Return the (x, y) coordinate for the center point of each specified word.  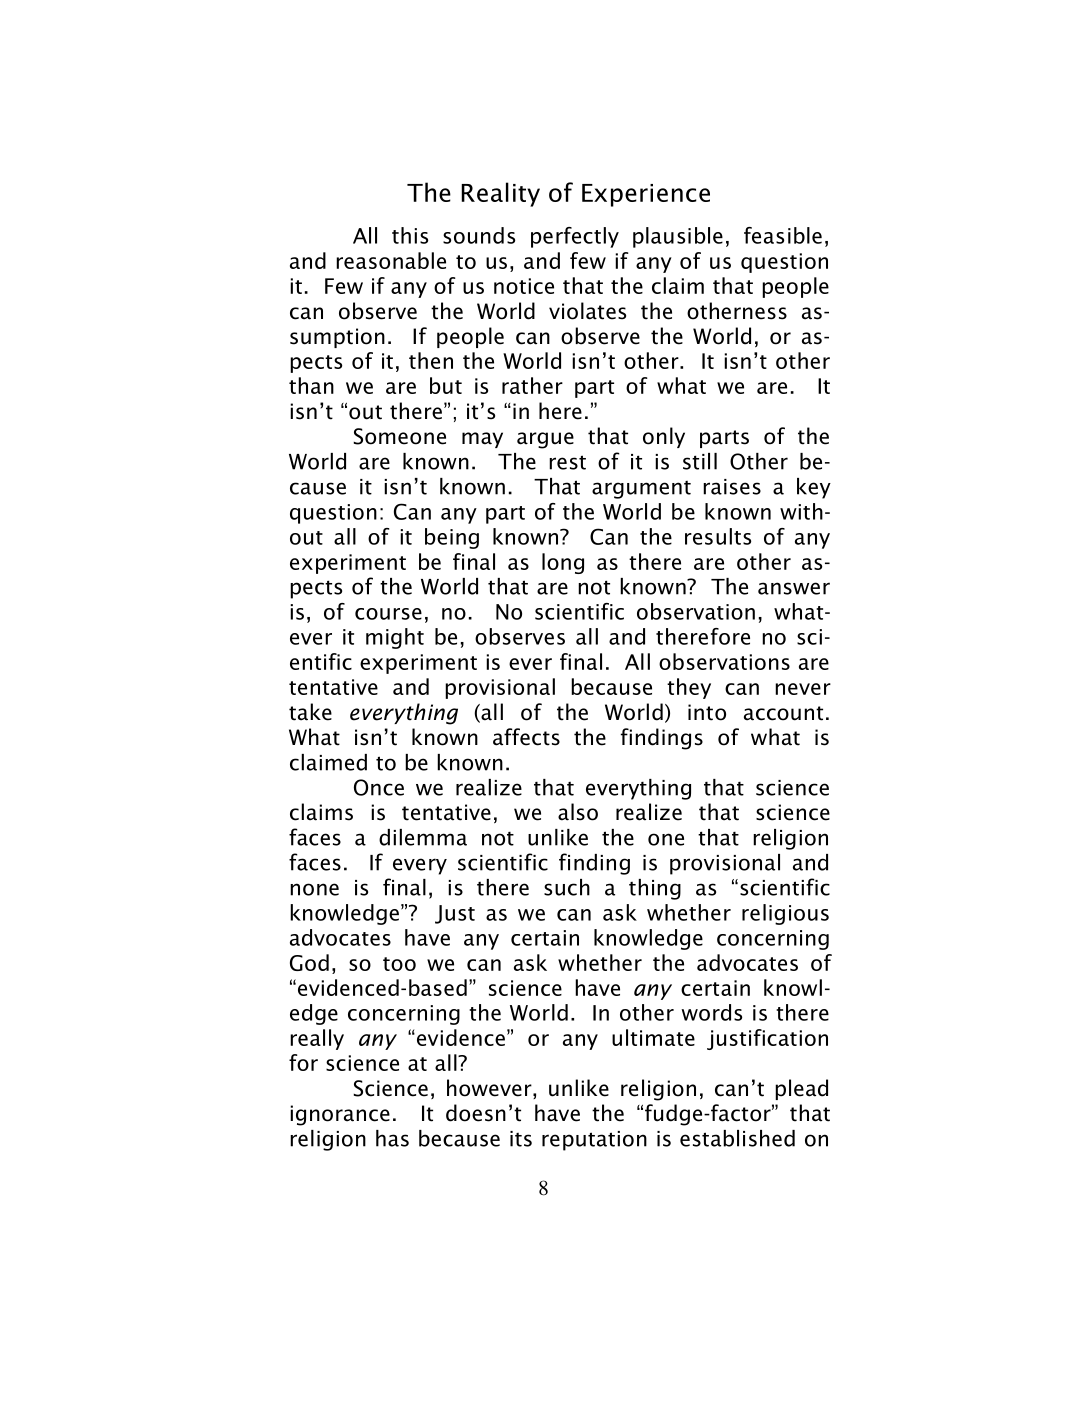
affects (526, 737)
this (410, 235)
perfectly (575, 237)
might (395, 638)
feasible (783, 235)
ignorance (340, 1115)
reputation (594, 1141)
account (783, 713)
